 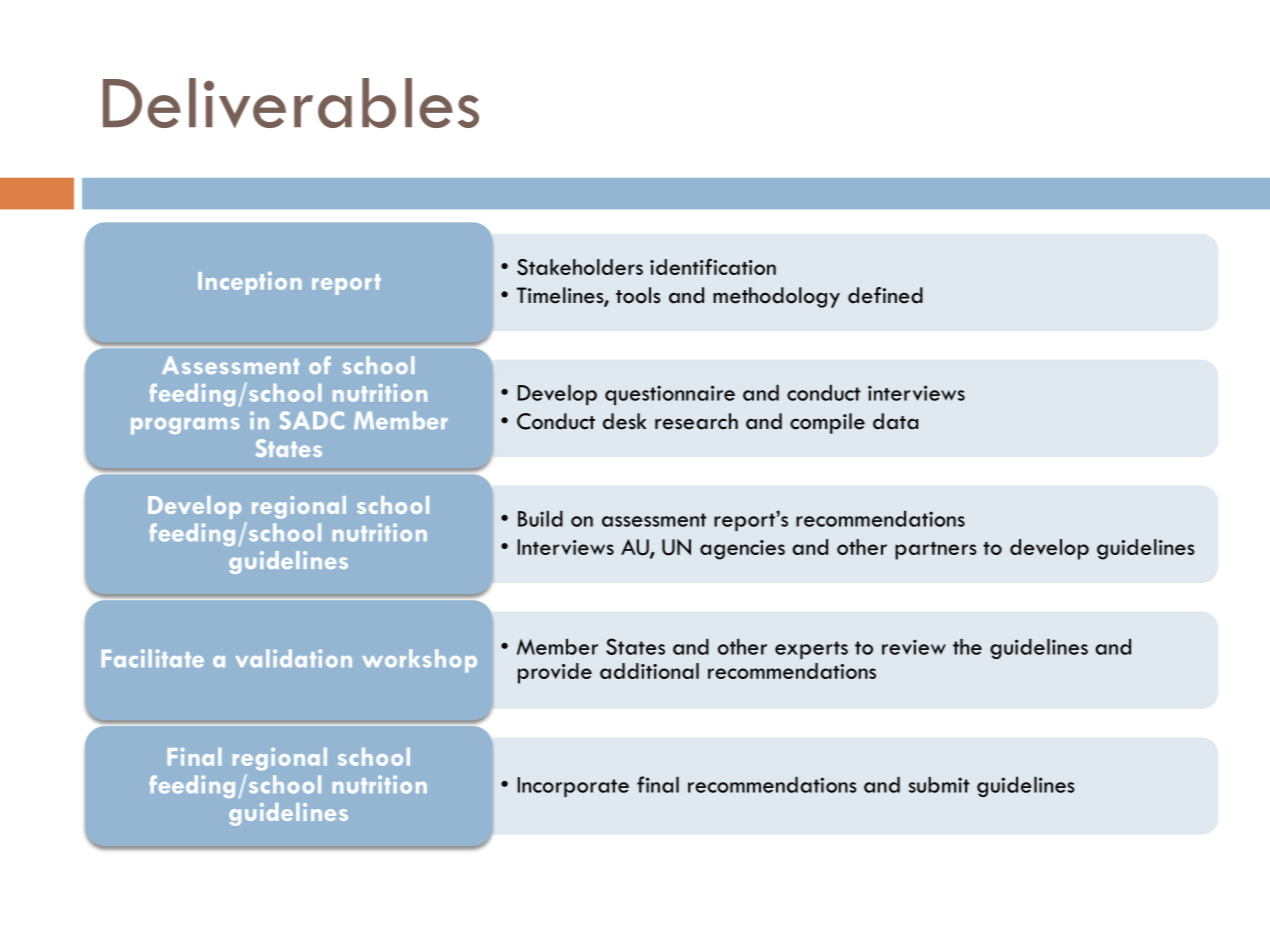 What do you see at coordinates (885, 295) in the screenshot?
I see `defined` at bounding box center [885, 295].
